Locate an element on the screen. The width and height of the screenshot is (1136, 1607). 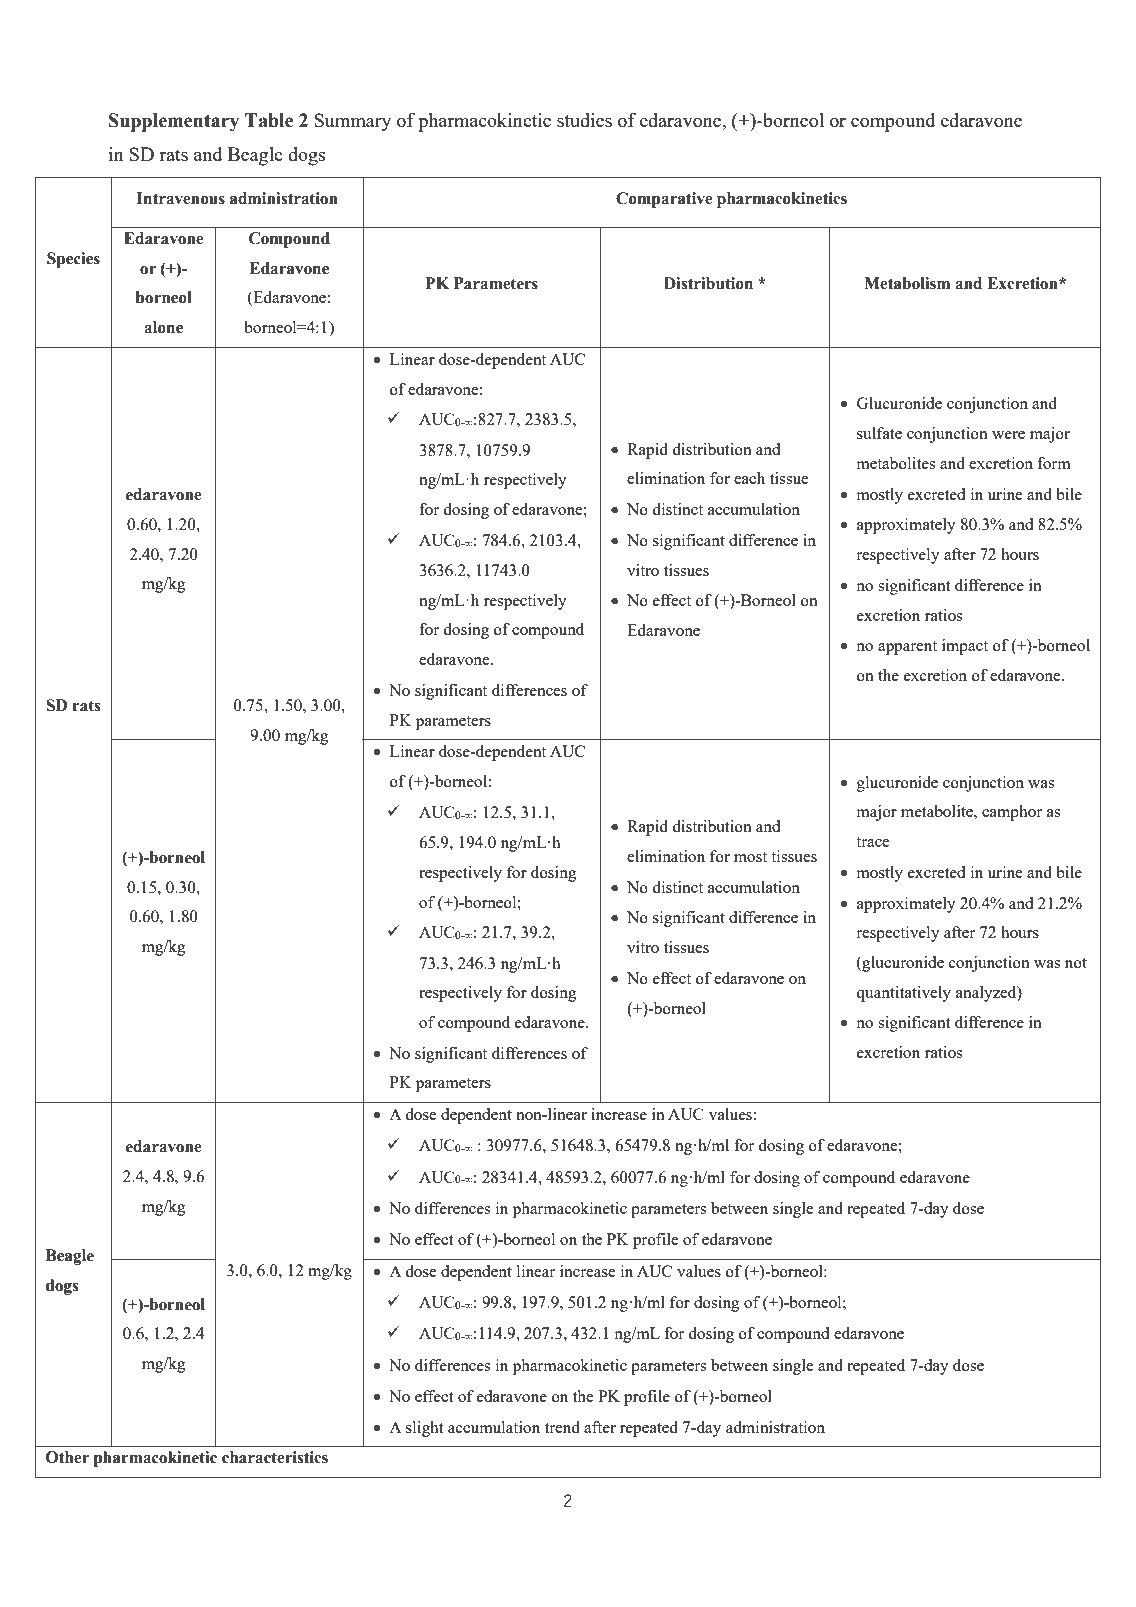
camphor is located at coordinates (1012, 813).
